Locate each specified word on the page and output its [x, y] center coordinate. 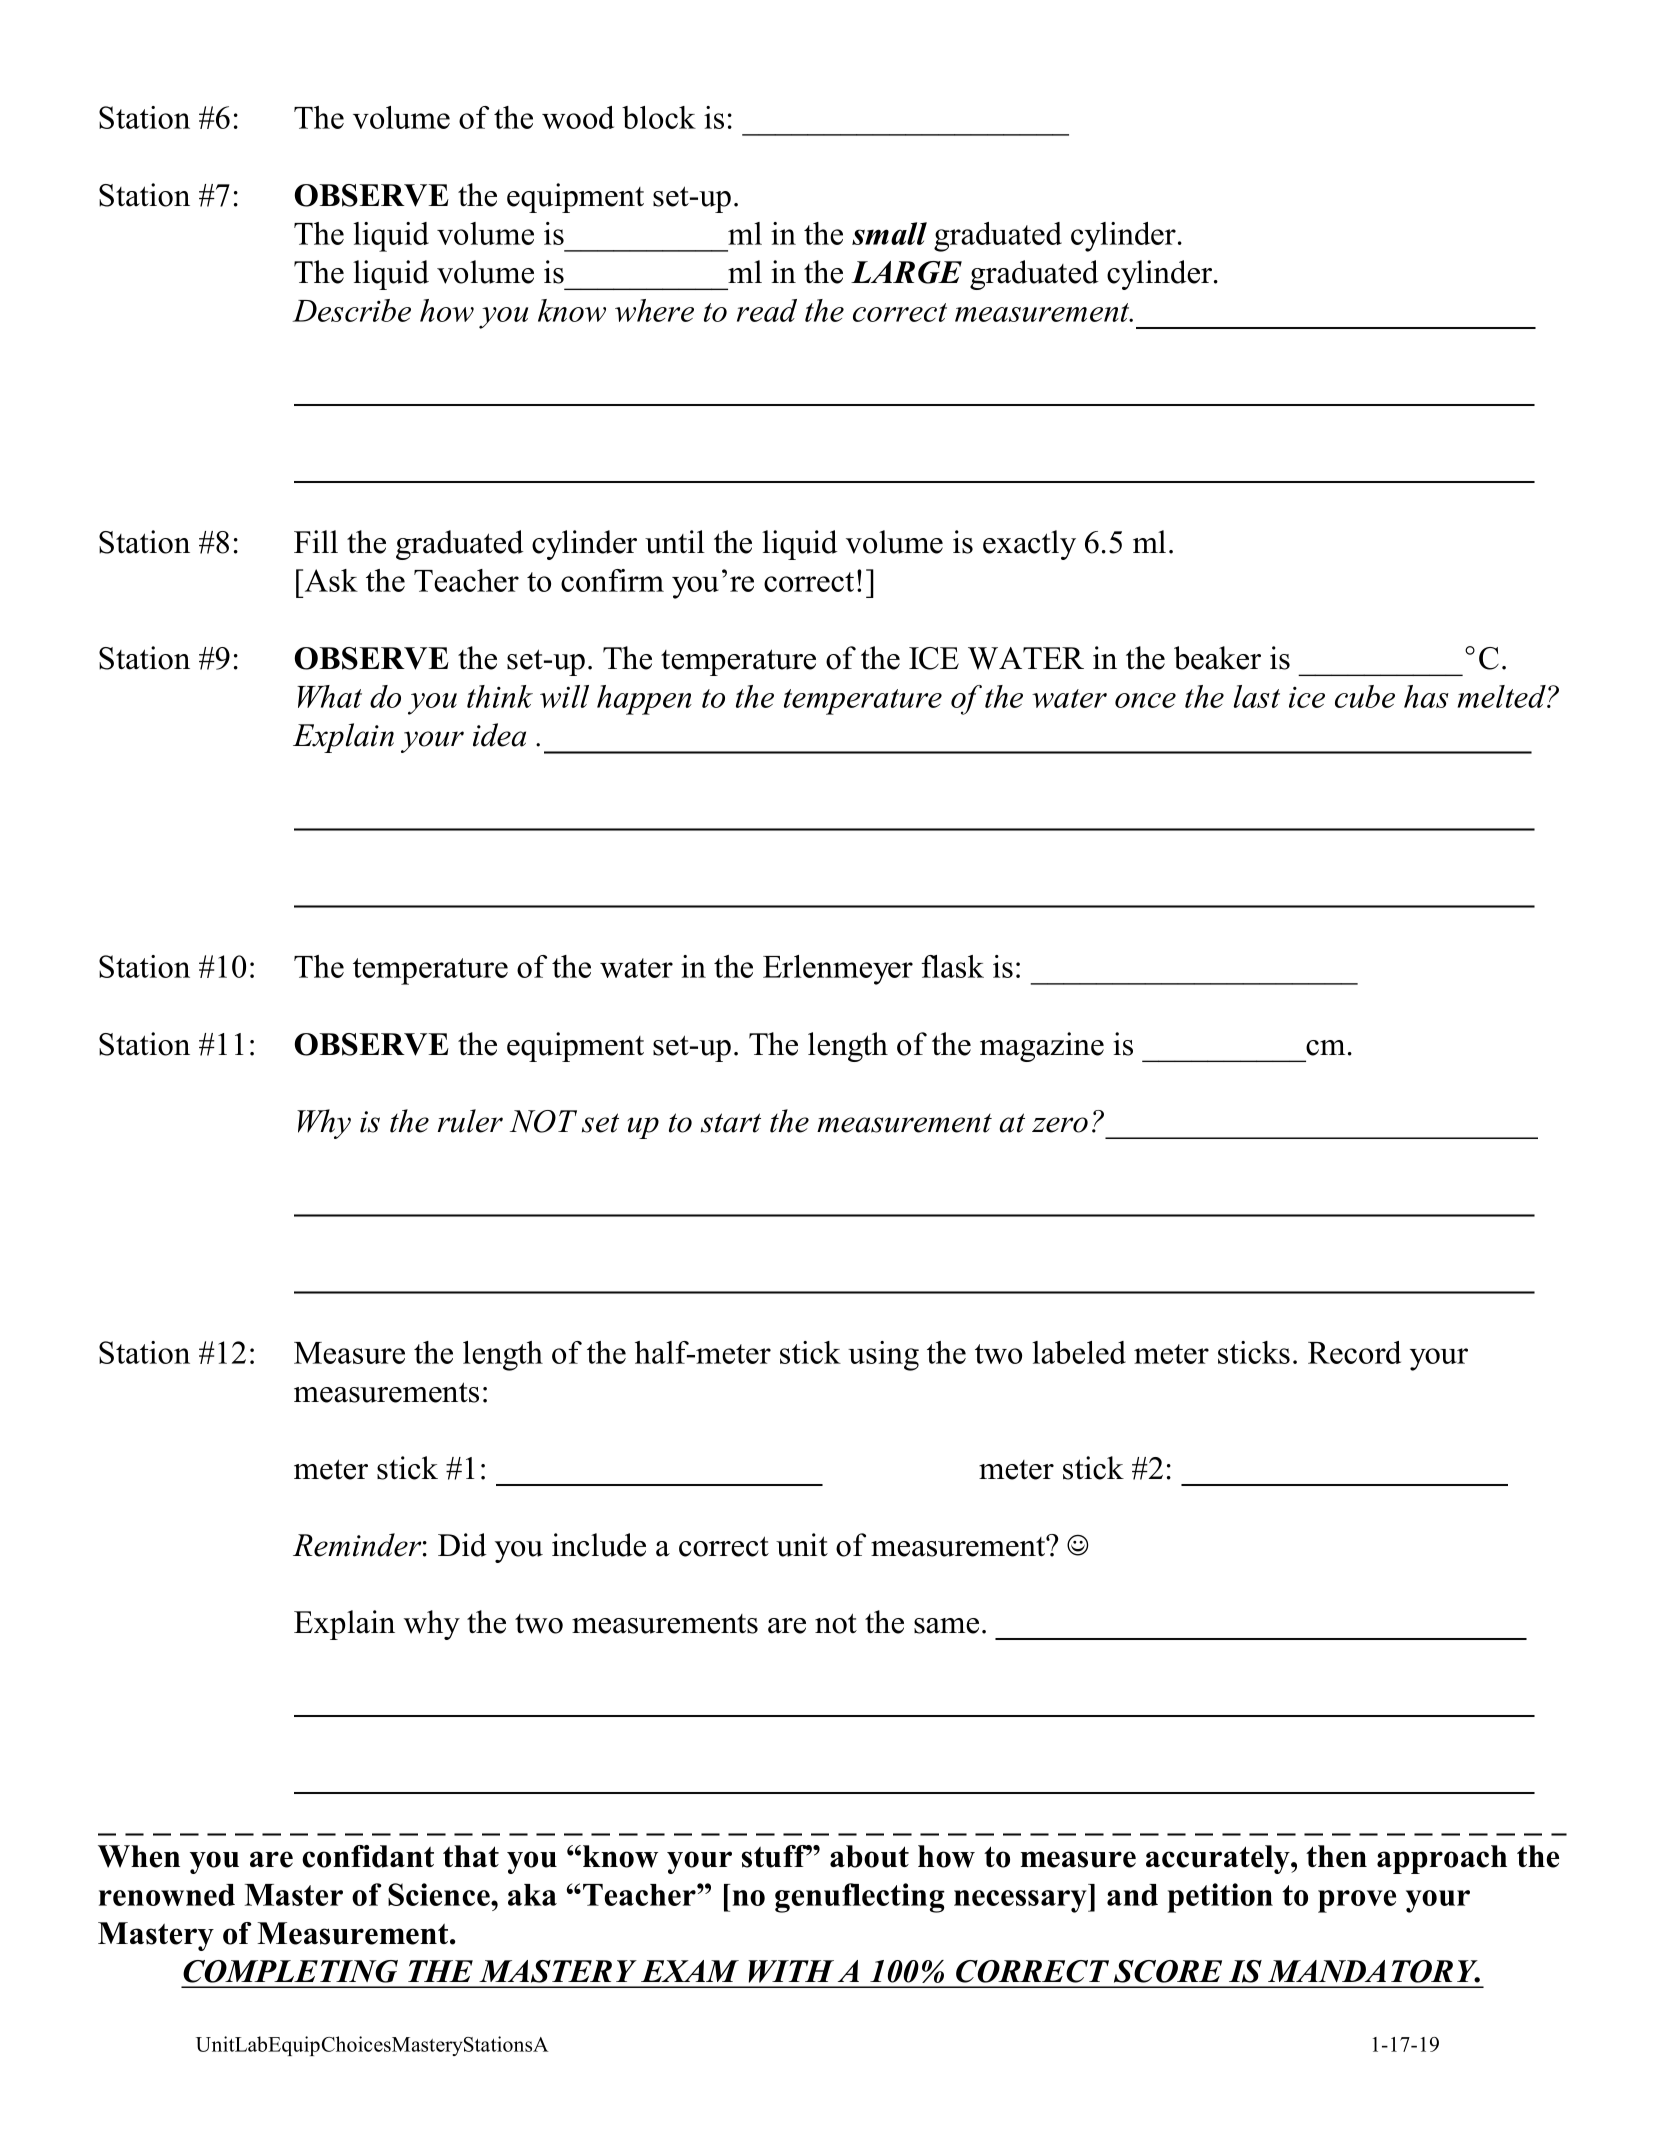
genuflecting [860, 1898]
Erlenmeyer [838, 970]
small [889, 233]
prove [1357, 1901]
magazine [1042, 1047]
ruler [470, 1121]
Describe [351, 310]
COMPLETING [290, 1971]
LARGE [906, 272]
